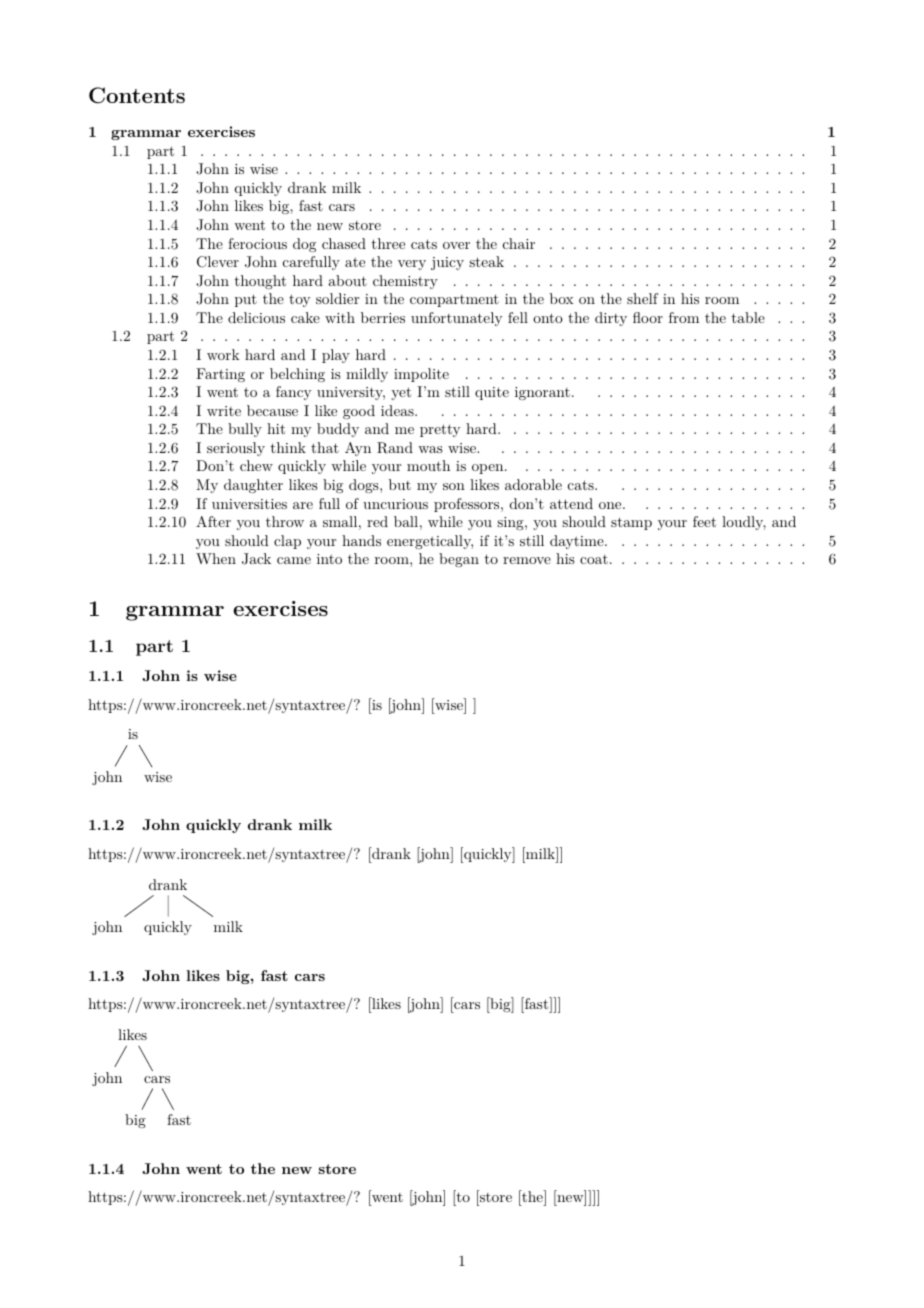  Describe the element at coordinates (447, 263) in the page. I see `juicy` at that location.
